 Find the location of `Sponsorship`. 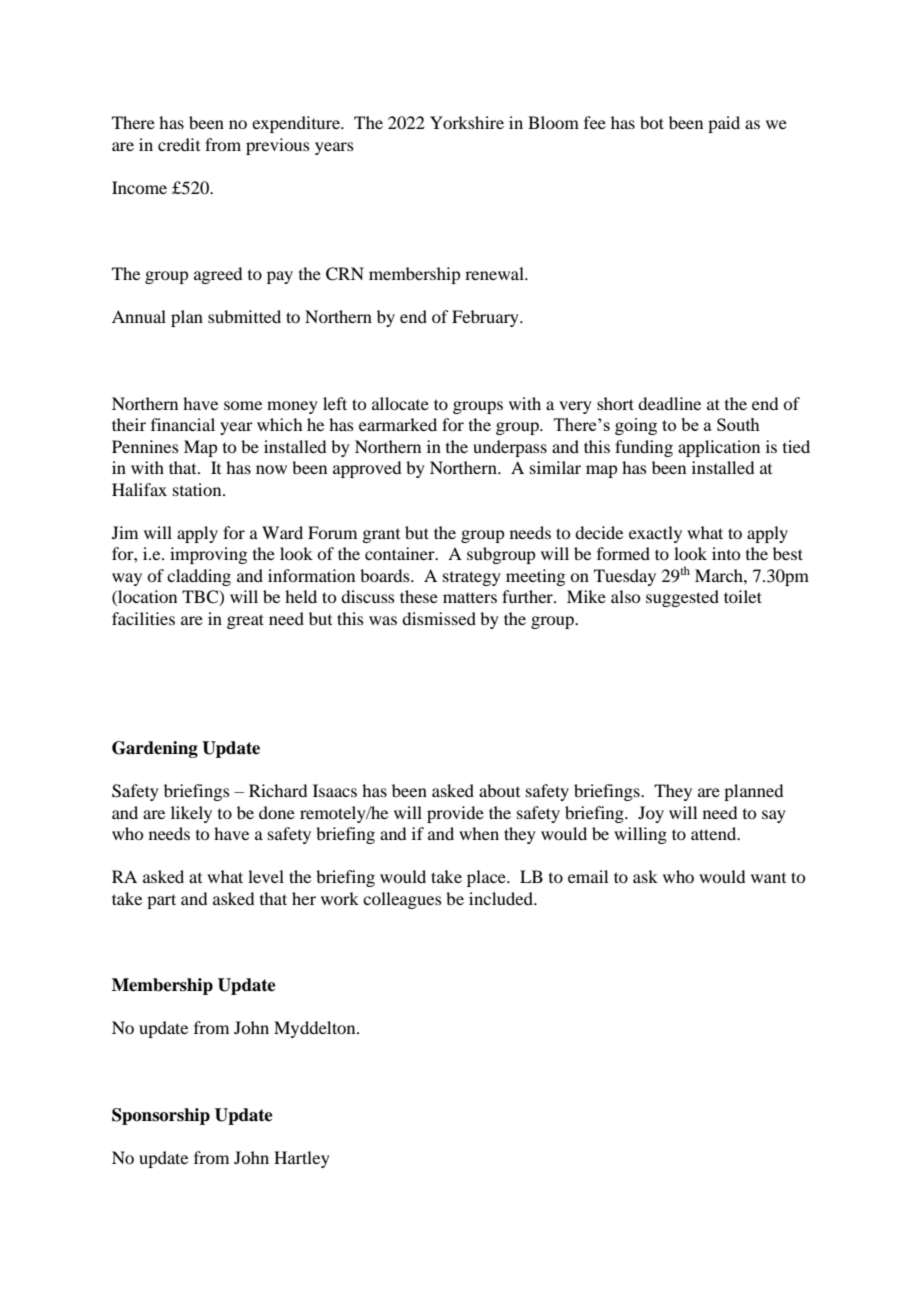

Sponsorship is located at coordinates (161, 1116).
